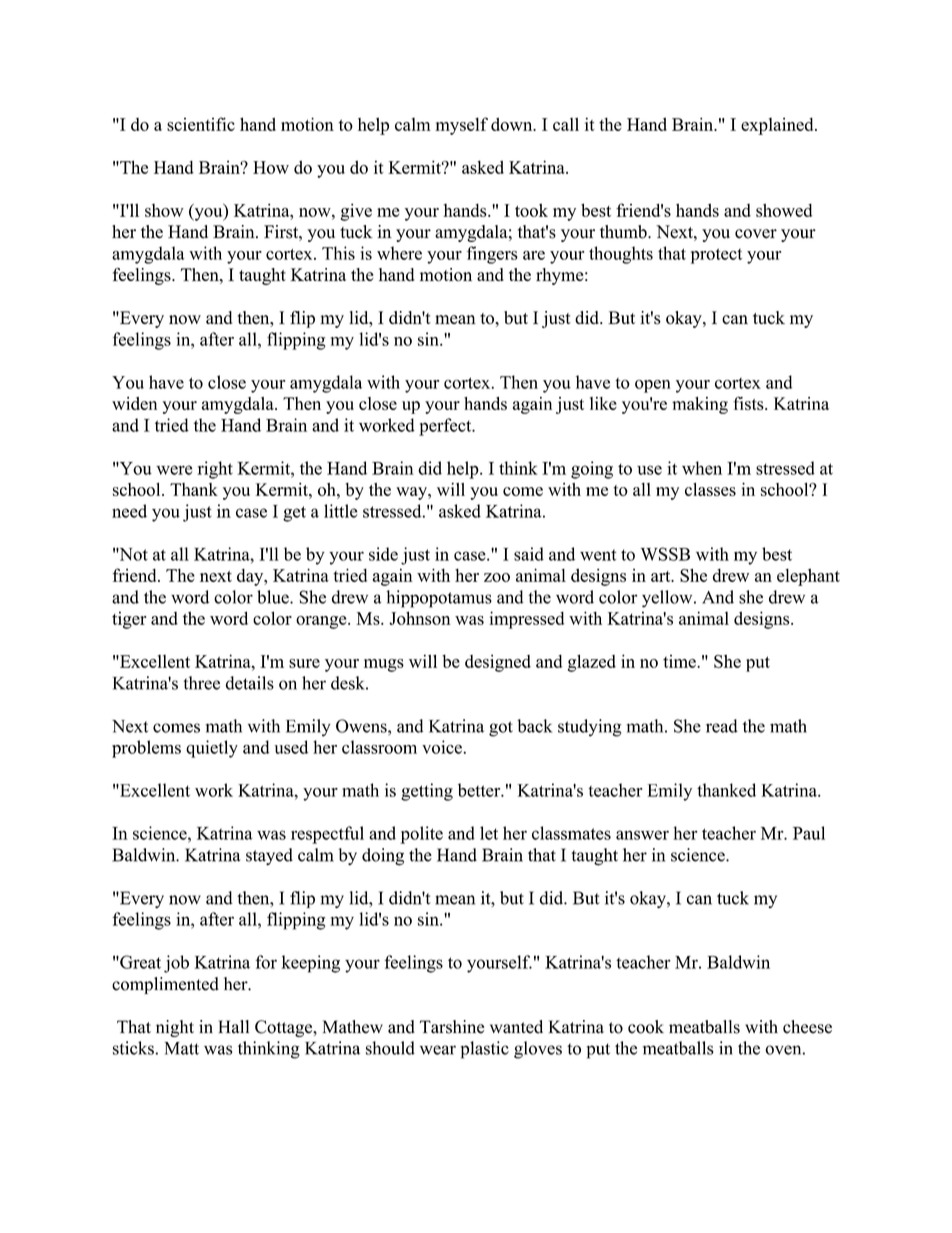  I want to click on myself, so click(461, 126).
